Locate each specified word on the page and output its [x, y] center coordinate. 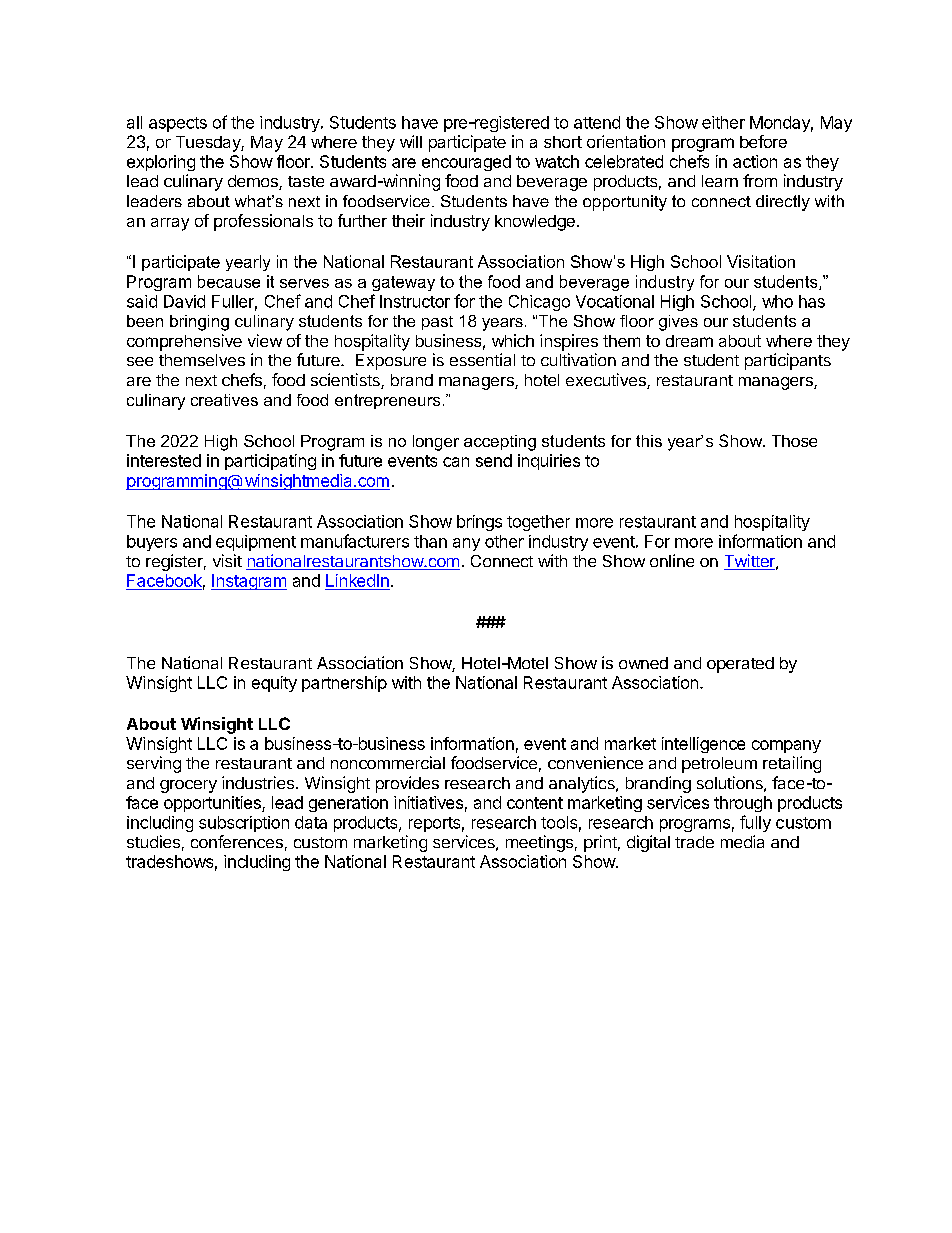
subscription [244, 824]
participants [788, 361]
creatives [224, 400]
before [763, 141]
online [672, 560]
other [504, 541]
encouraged [466, 163]
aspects [178, 124]
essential [482, 359]
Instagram [249, 582]
